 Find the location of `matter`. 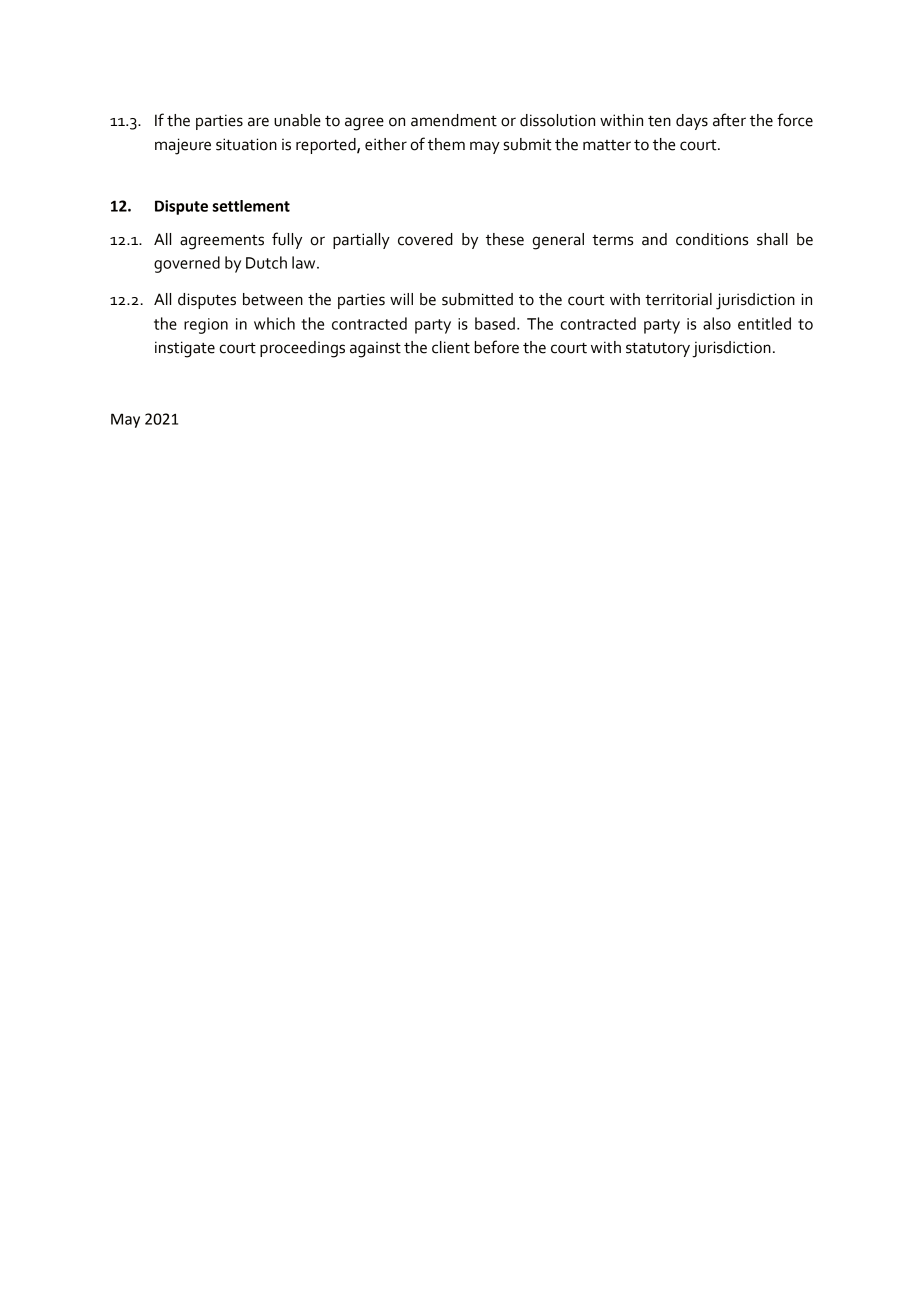

matter is located at coordinates (607, 145).
